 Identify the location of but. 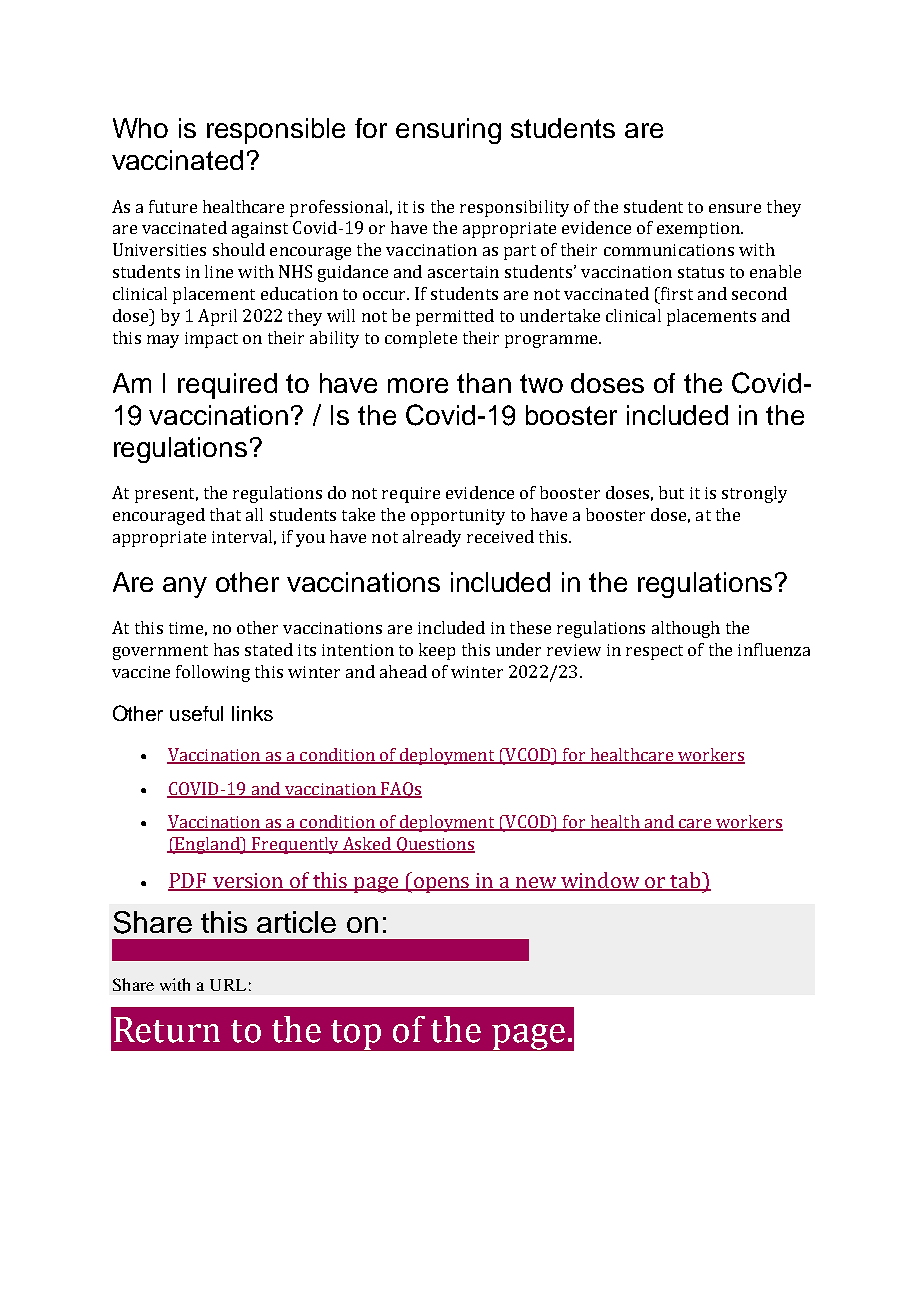
(671, 492).
